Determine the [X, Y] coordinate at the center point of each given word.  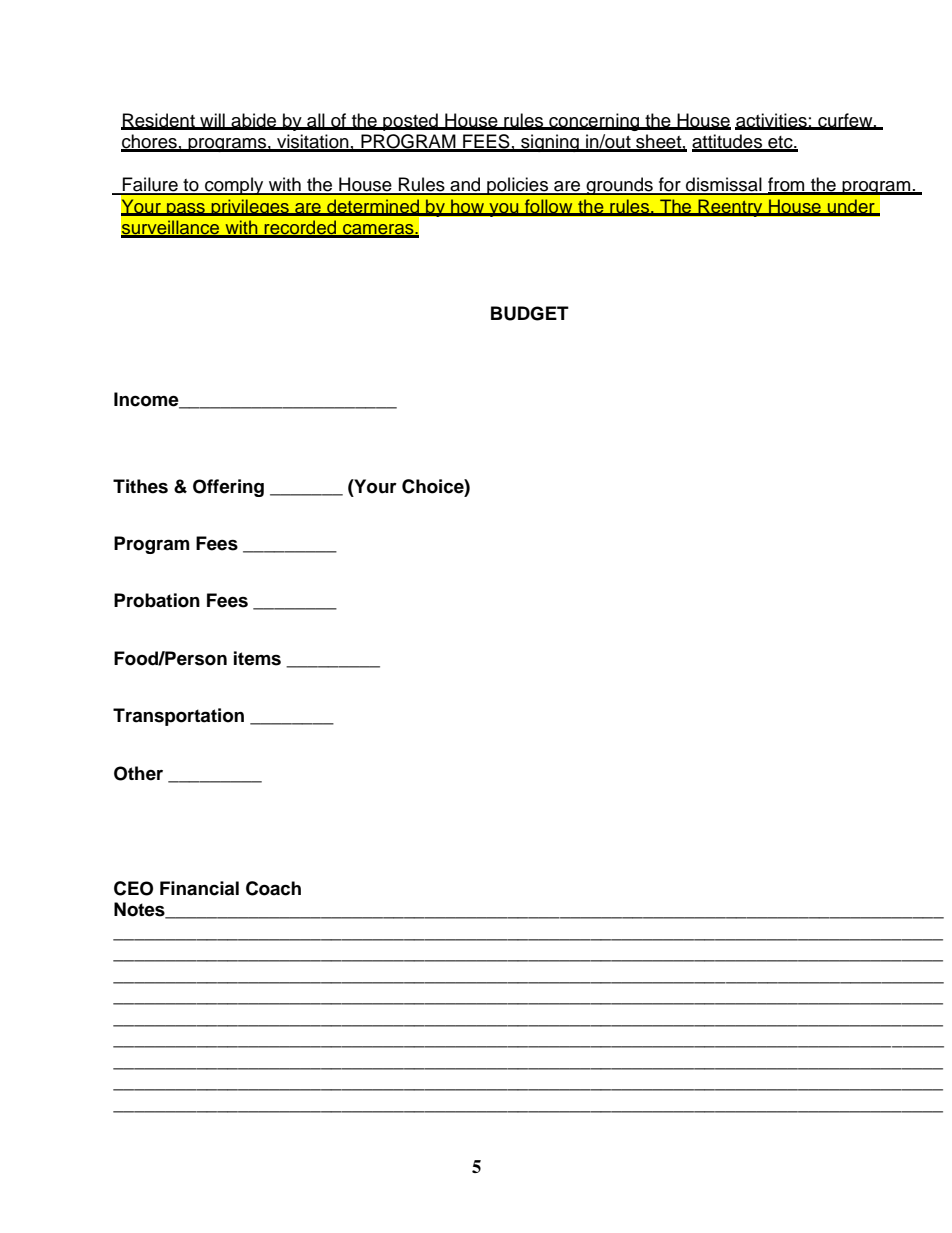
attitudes [728, 142]
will [212, 121]
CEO [133, 888]
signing [550, 143]
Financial [199, 888]
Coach [273, 888]
